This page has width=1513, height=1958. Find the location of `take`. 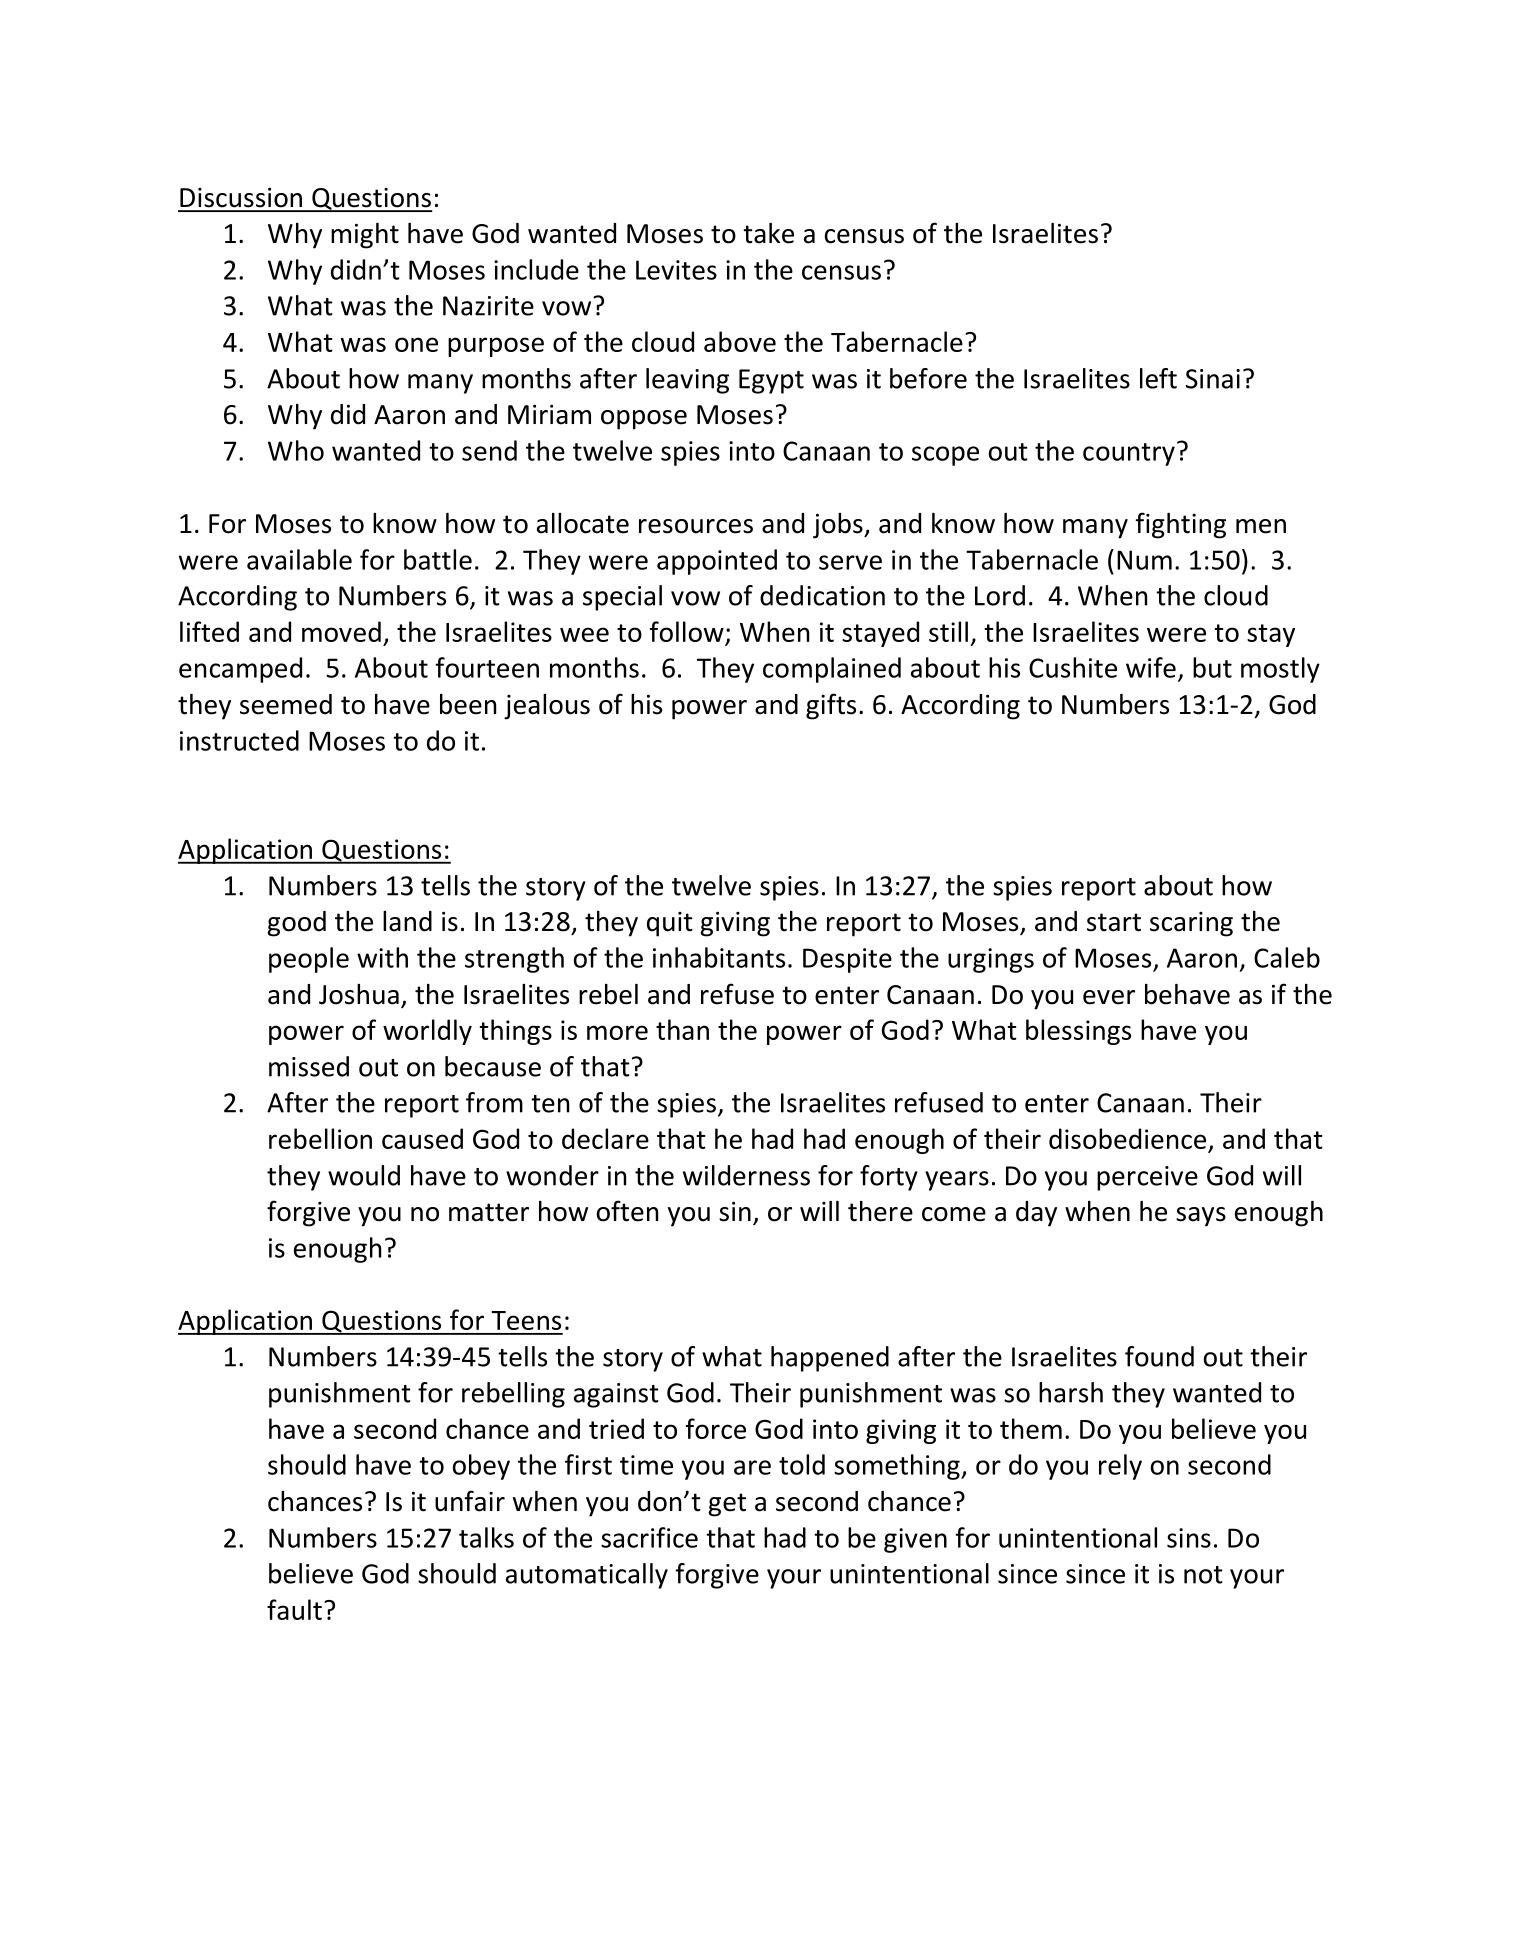

take is located at coordinates (768, 233).
